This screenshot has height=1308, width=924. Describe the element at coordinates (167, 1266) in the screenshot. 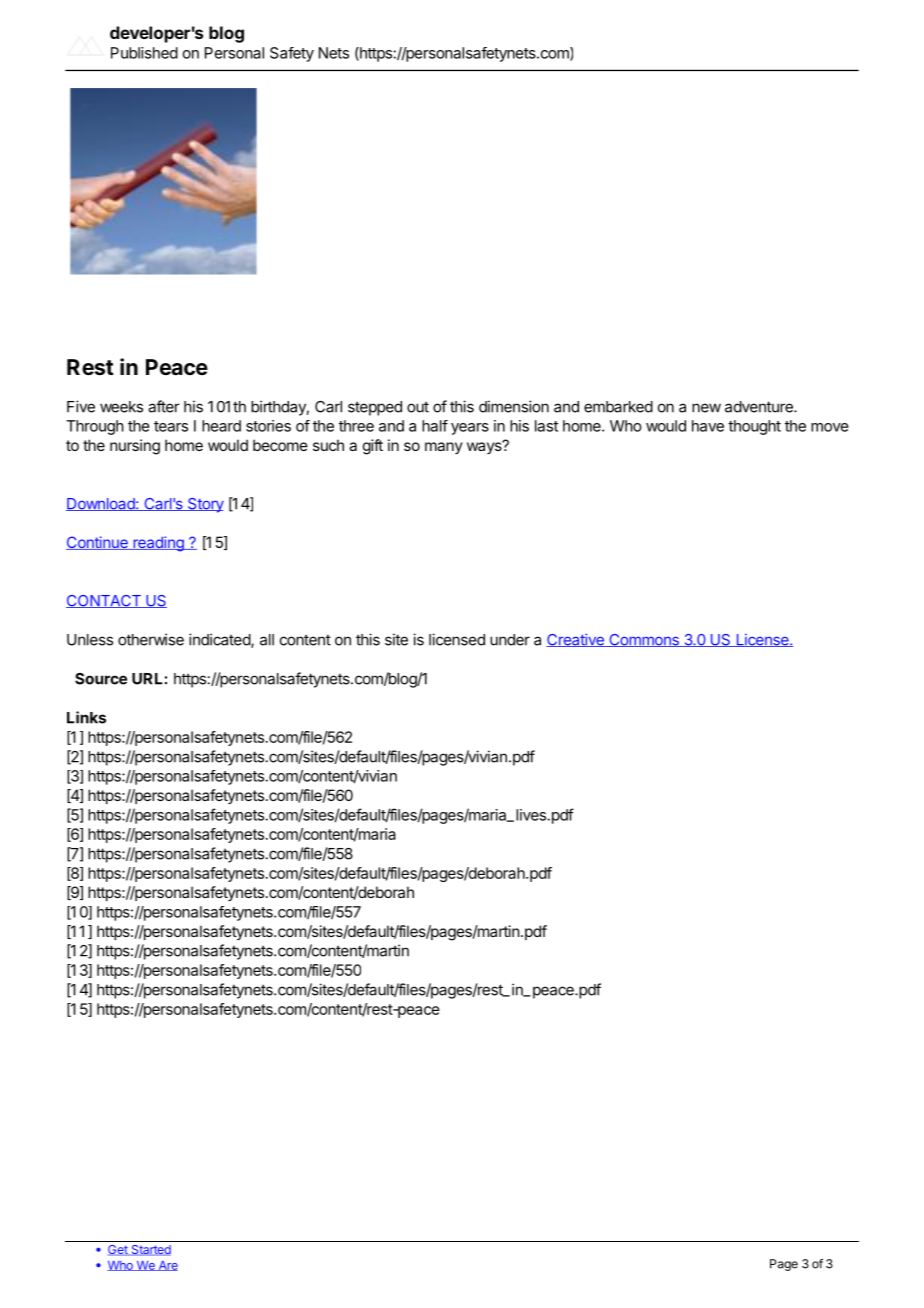

I see `Are` at that location.
